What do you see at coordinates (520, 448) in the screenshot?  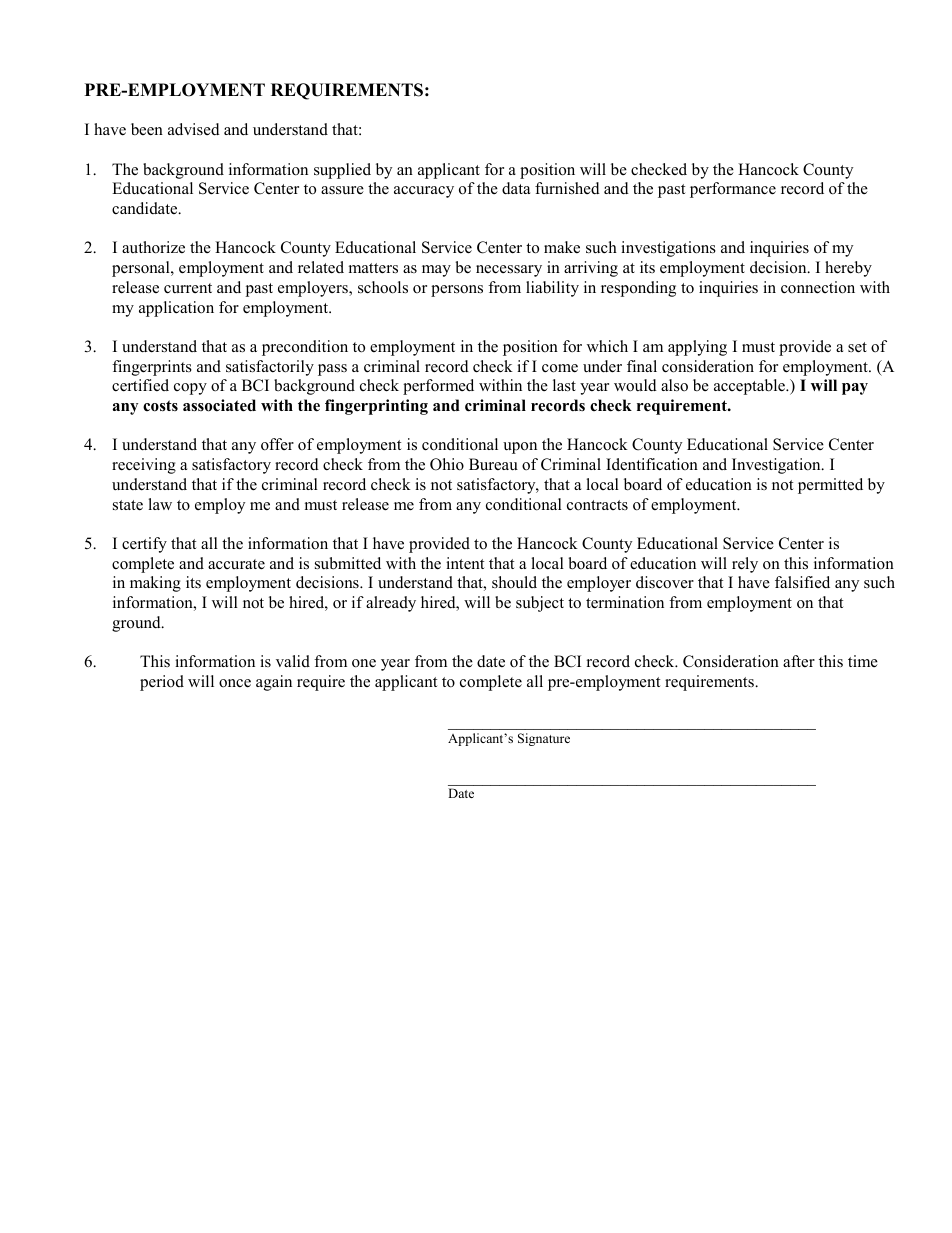 I see `upon` at bounding box center [520, 448].
